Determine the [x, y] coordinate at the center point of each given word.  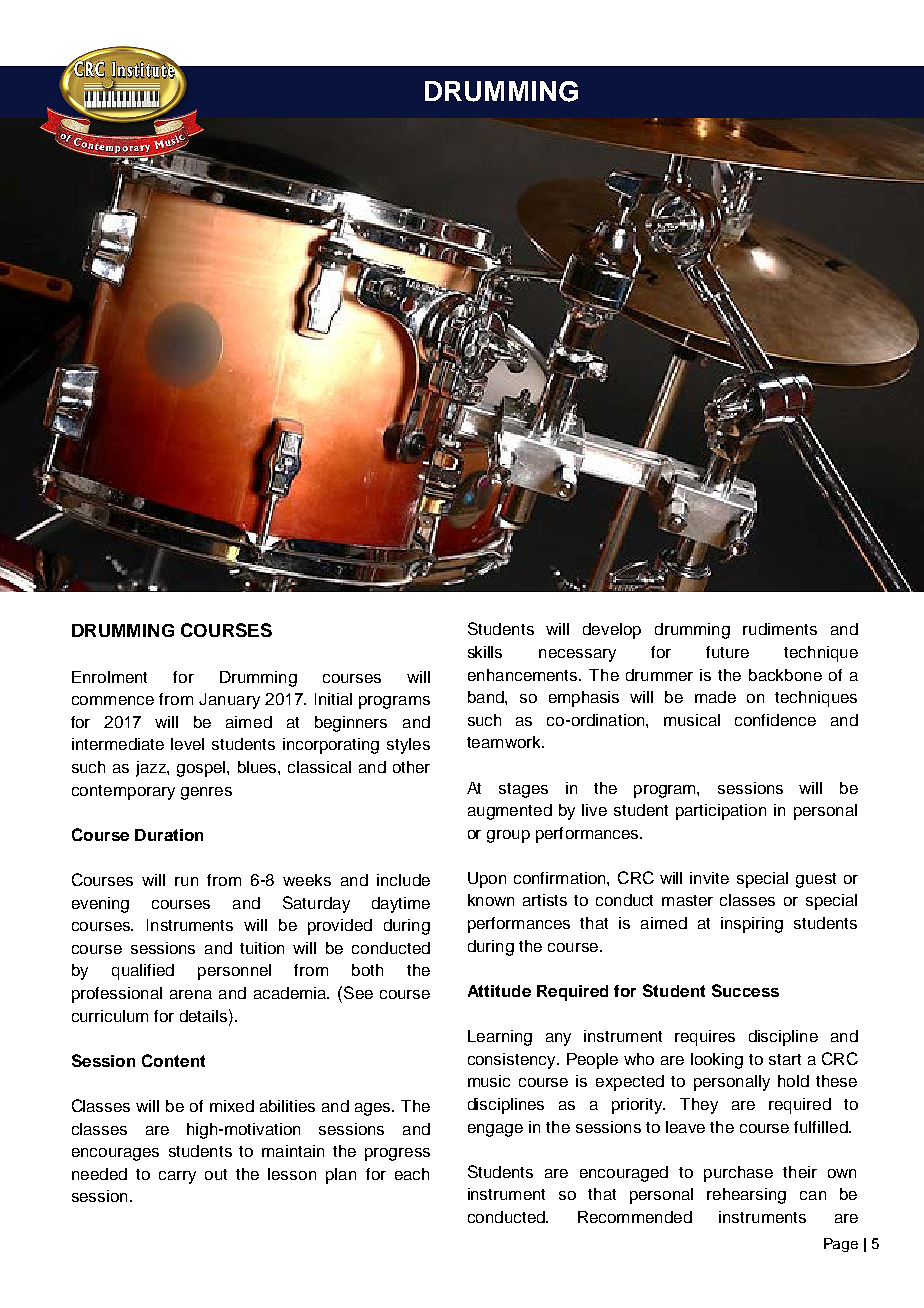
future [727, 652]
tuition [262, 948]
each [412, 1174]
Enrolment [109, 677]
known [491, 900]
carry [177, 1177]
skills [485, 652]
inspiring [752, 925]
